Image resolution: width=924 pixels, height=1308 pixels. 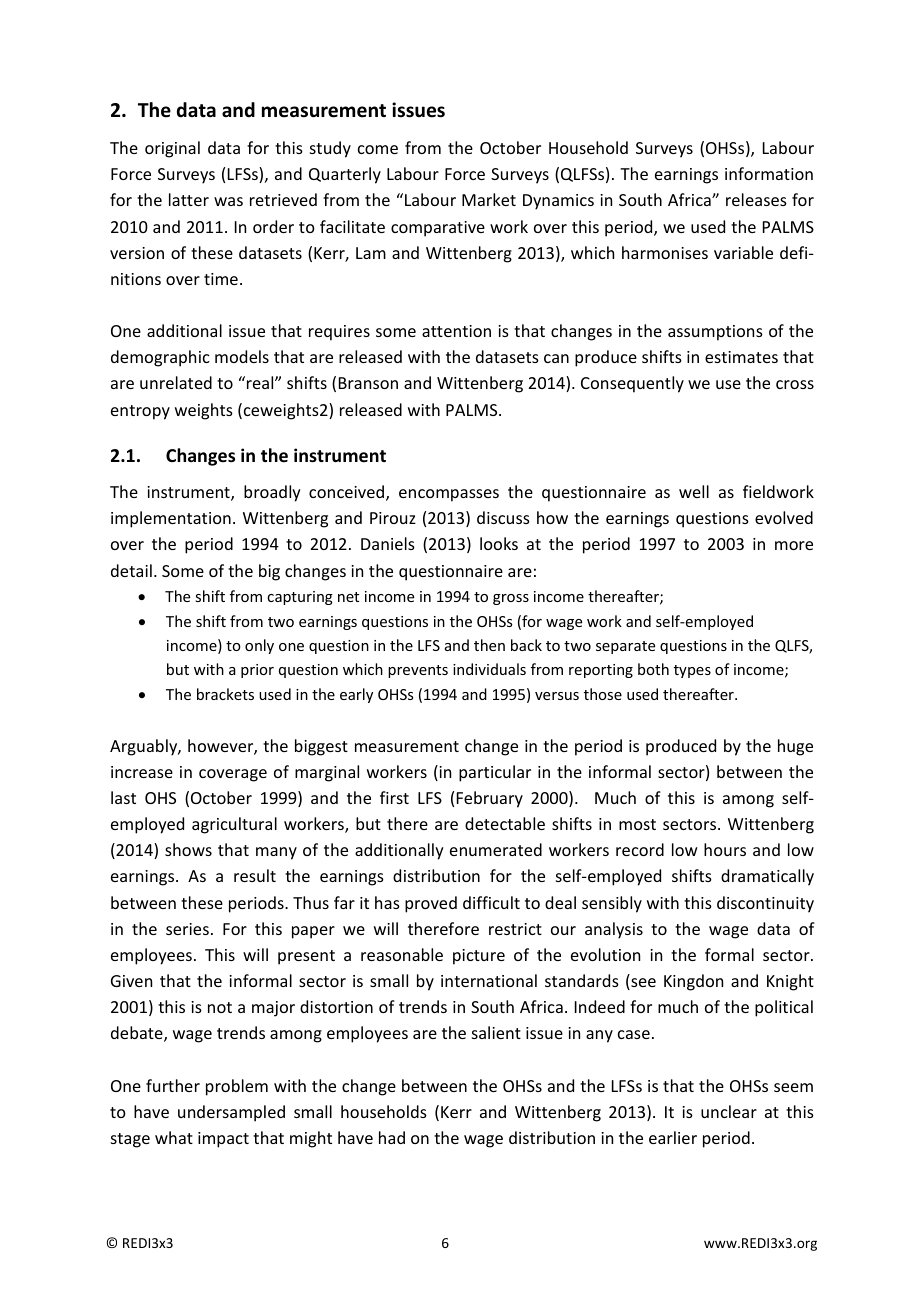 I want to click on releases, so click(x=756, y=199).
